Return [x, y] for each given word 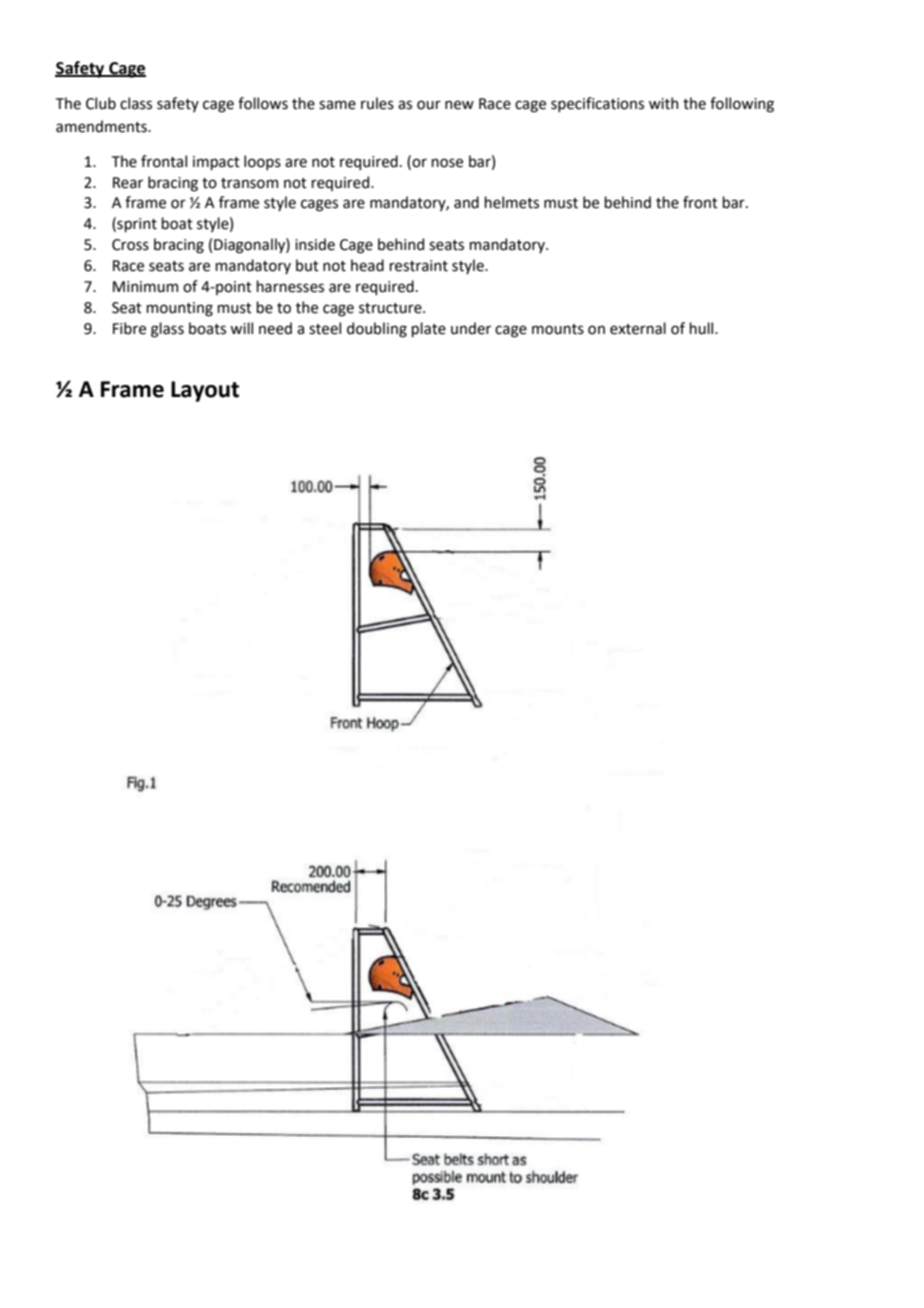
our [429, 105]
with [663, 103]
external [638, 328]
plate [428, 329]
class [136, 103]
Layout [205, 391]
